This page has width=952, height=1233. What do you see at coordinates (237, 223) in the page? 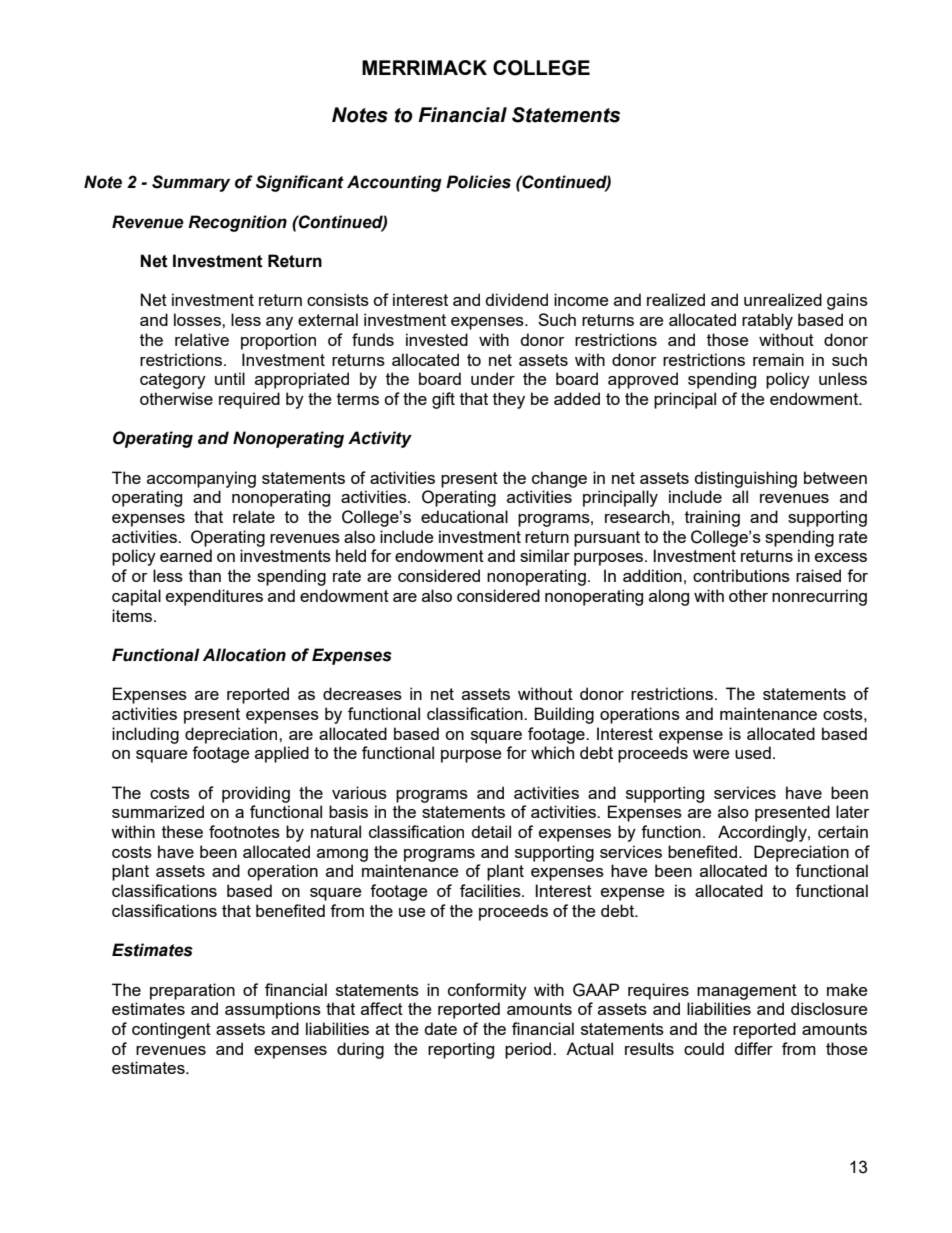
I see `Recognition` at bounding box center [237, 223].
